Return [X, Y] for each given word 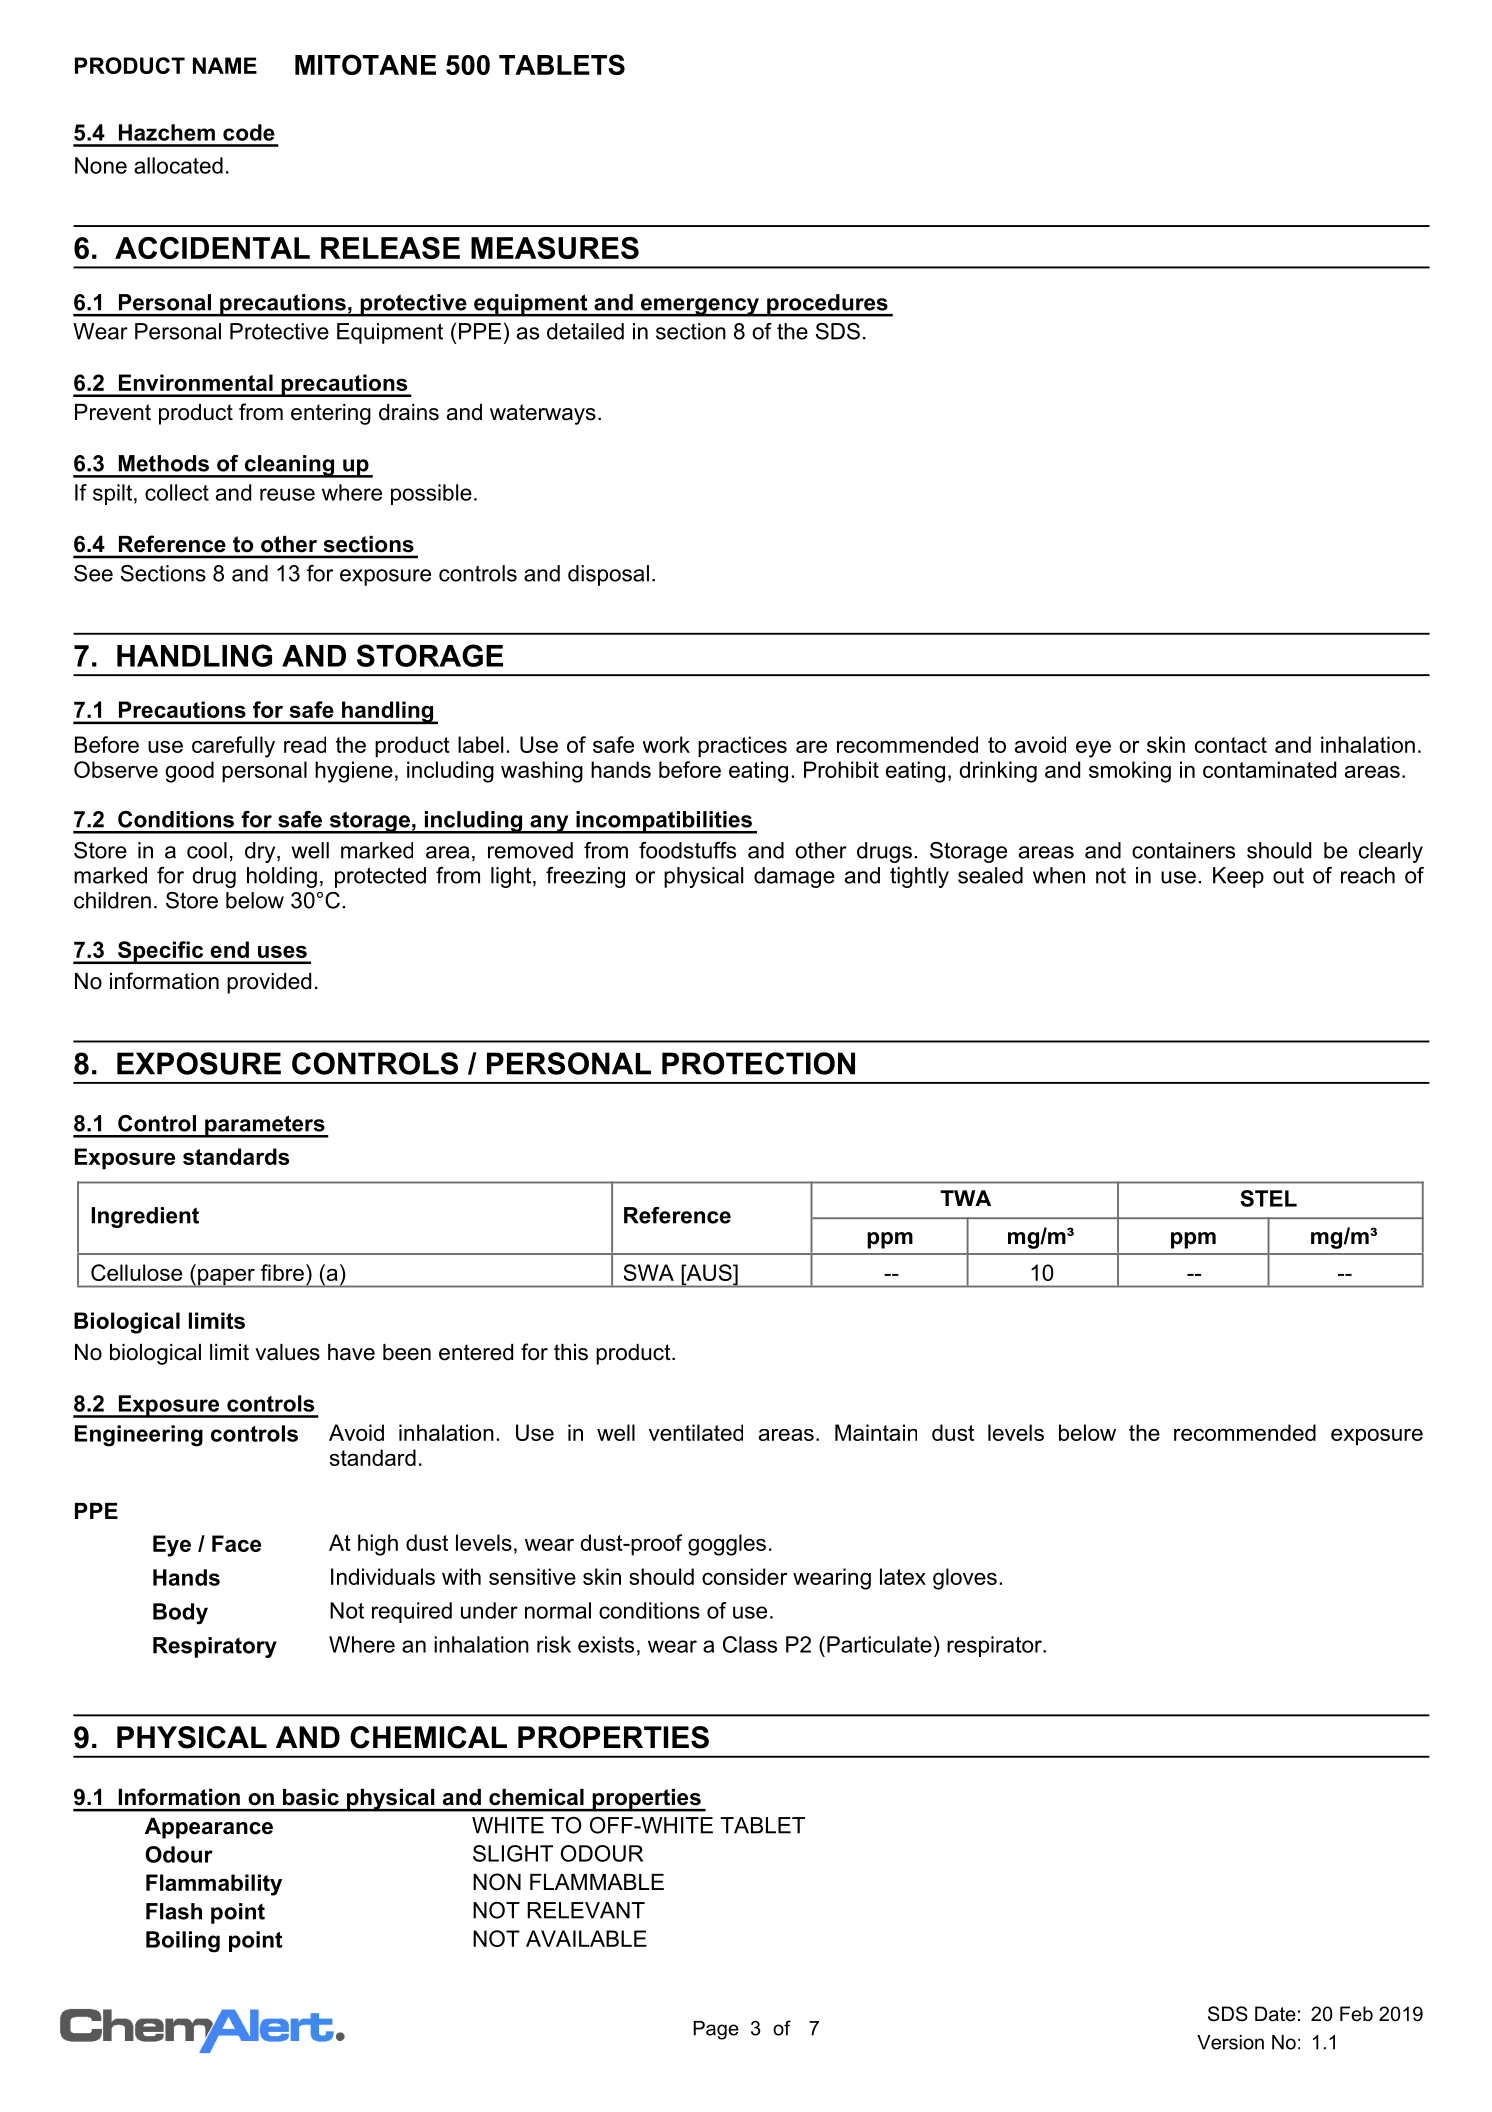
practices [742, 747]
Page [716, 2030]
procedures [827, 305]
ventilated [696, 1432]
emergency [700, 307]
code [249, 132]
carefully [233, 747]
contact [1231, 745]
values [287, 1352]
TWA [965, 1198]
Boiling [183, 1942]
